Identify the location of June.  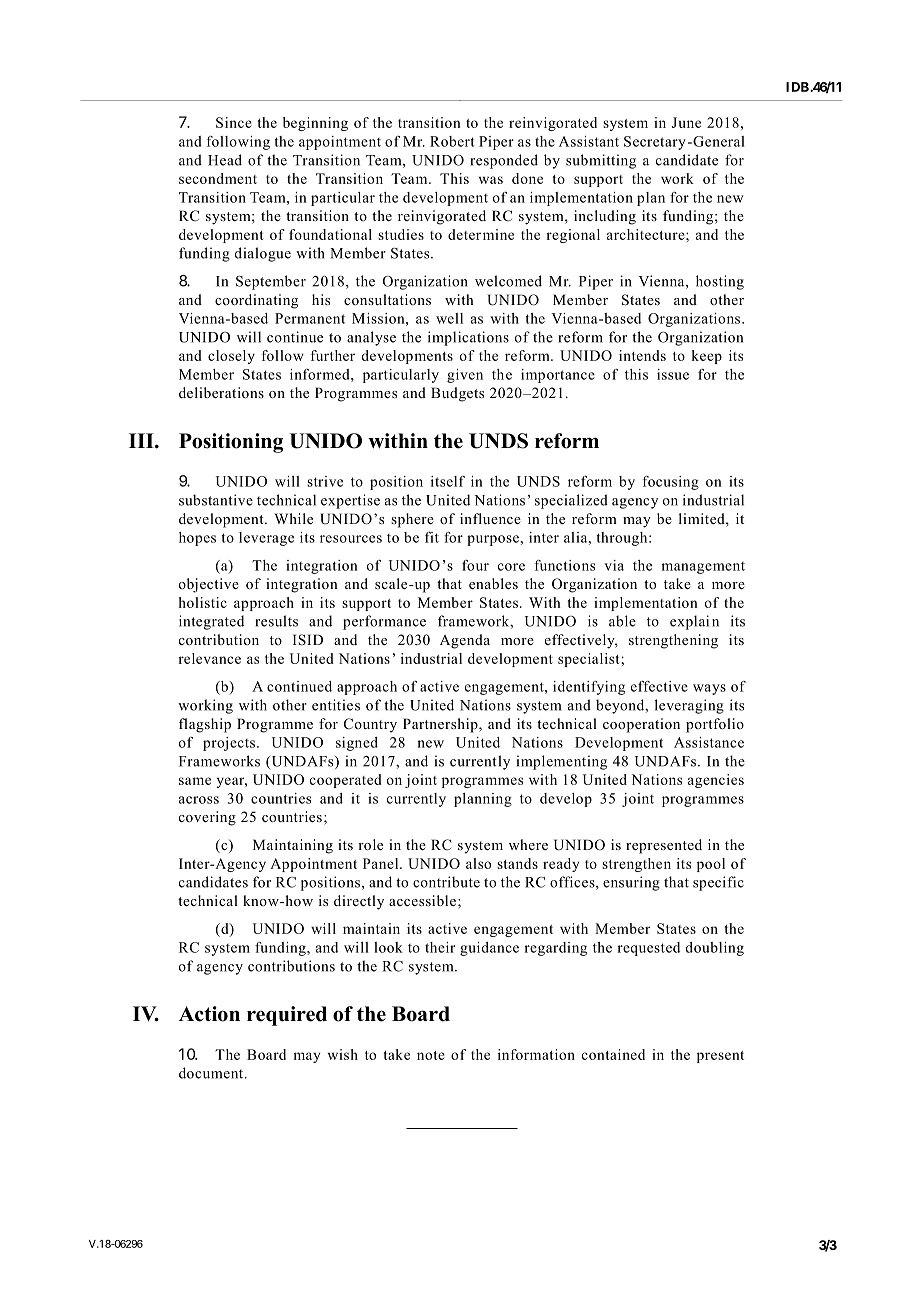
(686, 122).
